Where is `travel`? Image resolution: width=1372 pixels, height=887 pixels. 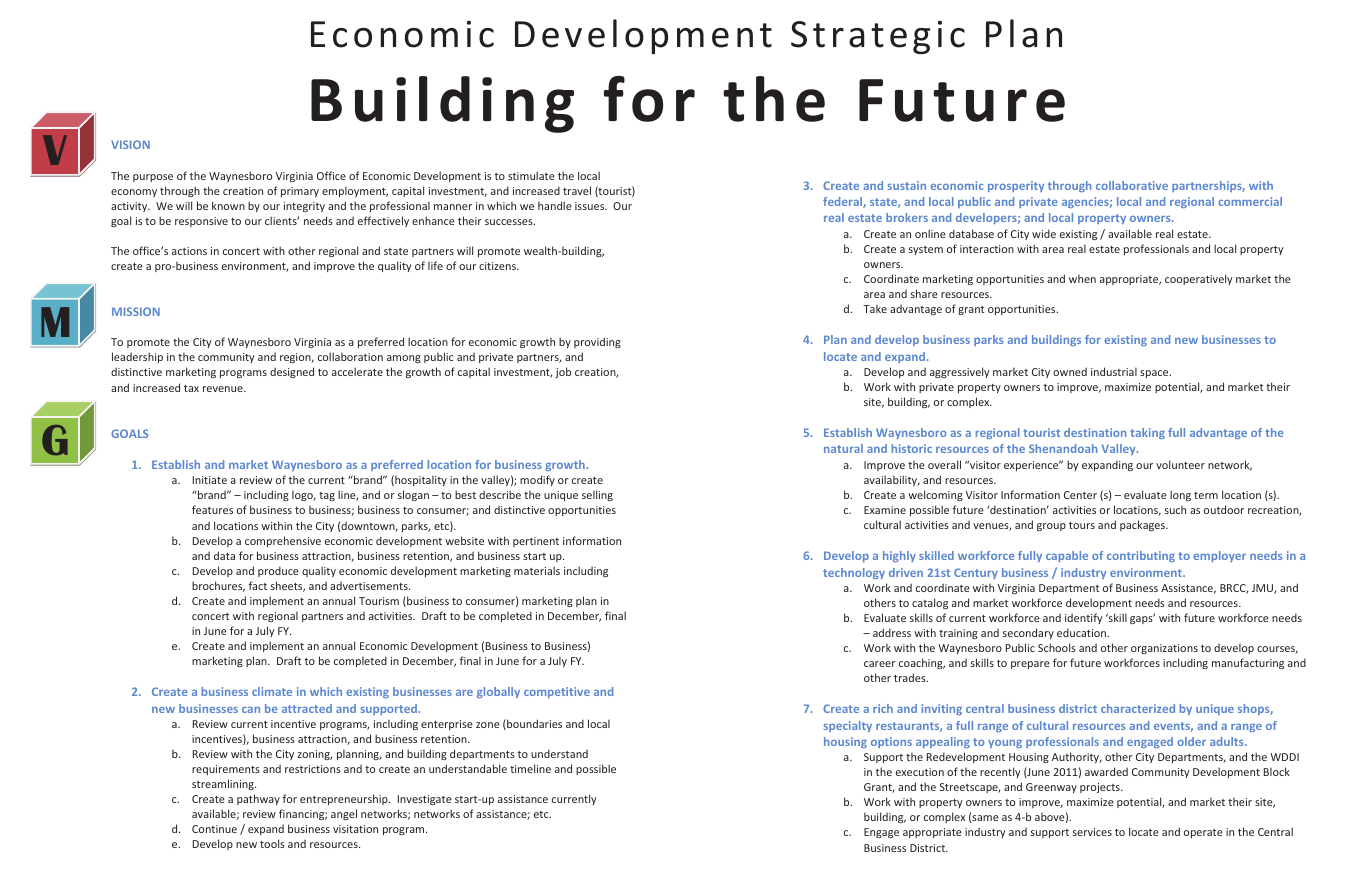 travel is located at coordinates (577, 190).
